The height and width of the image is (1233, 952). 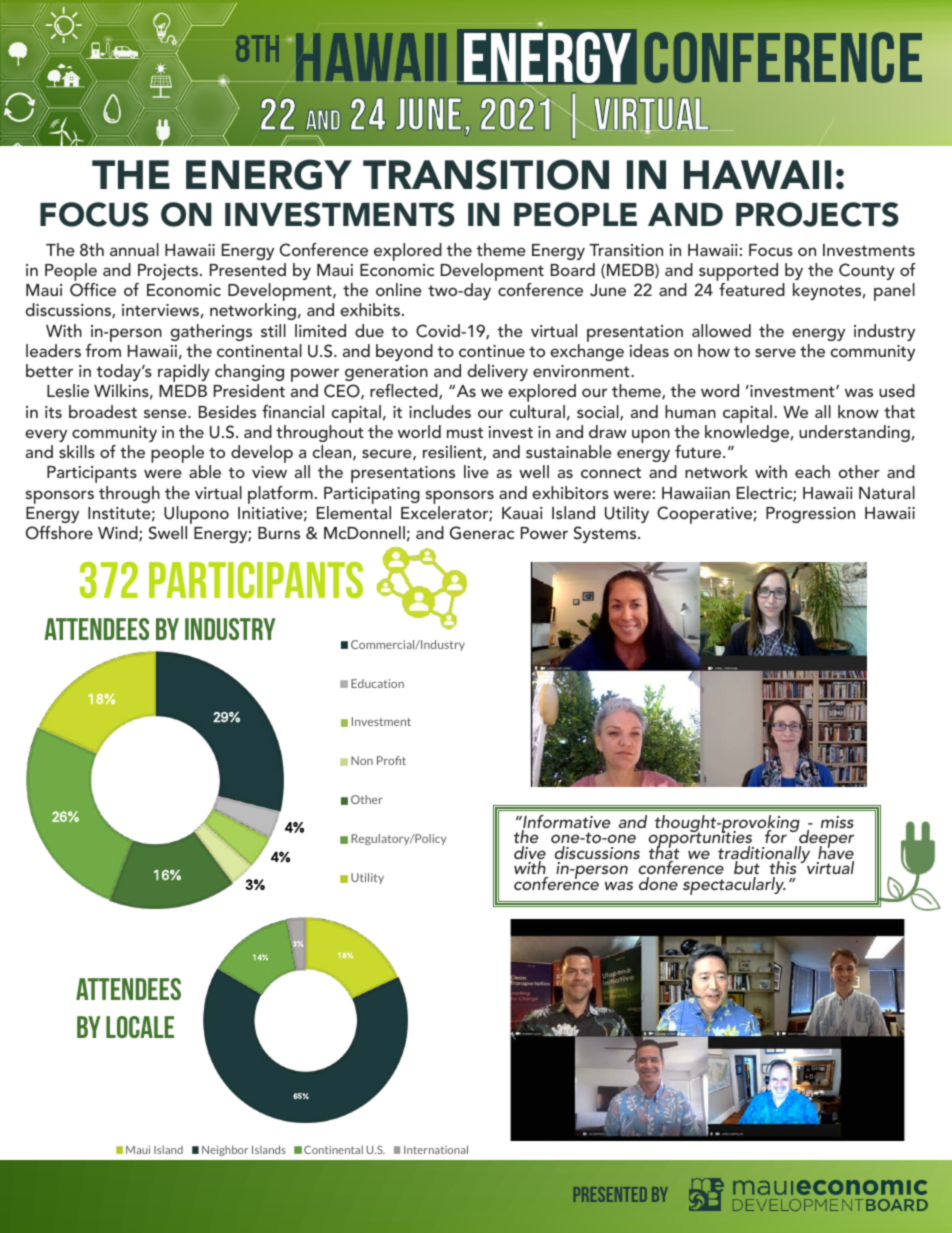 I want to click on Kauai, so click(x=522, y=513).
